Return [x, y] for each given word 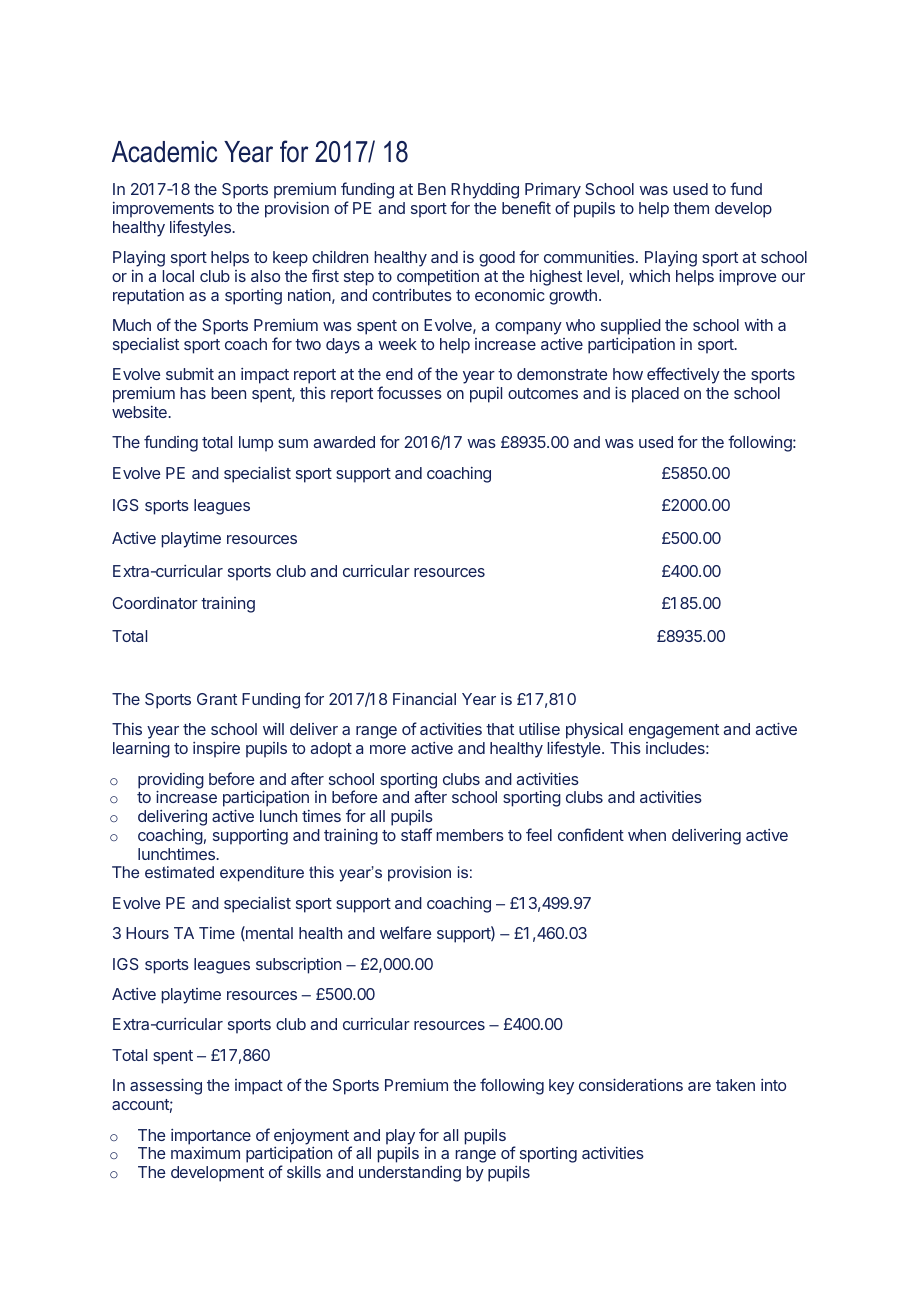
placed [655, 395]
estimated [179, 872]
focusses [409, 392]
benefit [526, 207]
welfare [406, 932]
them [691, 208]
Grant [217, 699]
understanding [410, 1174]
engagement [674, 731]
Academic [164, 152]
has [193, 393]
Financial [424, 698]
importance [211, 1137]
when [647, 835]
